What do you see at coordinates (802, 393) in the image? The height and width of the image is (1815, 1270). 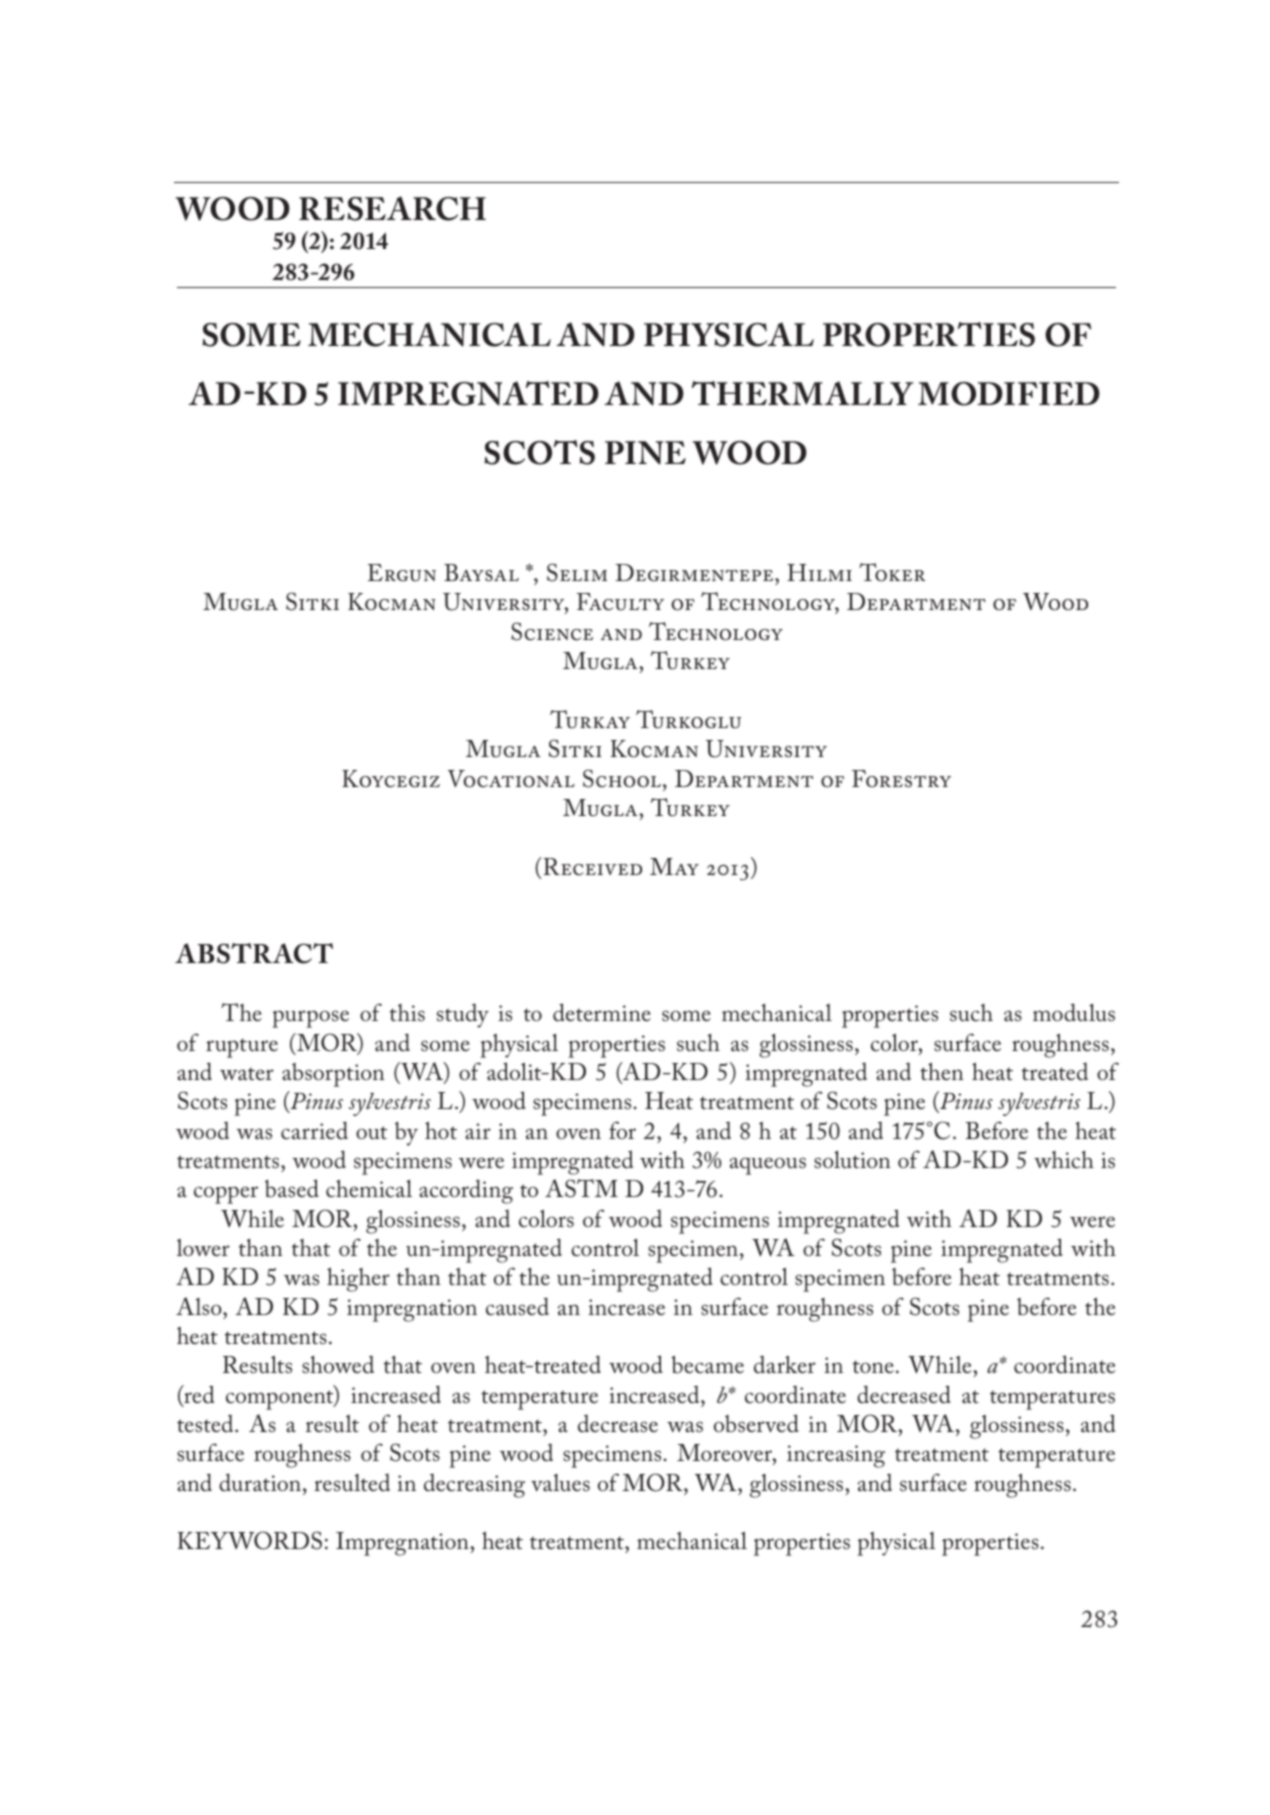 I see `THERMALLY` at bounding box center [802, 393].
